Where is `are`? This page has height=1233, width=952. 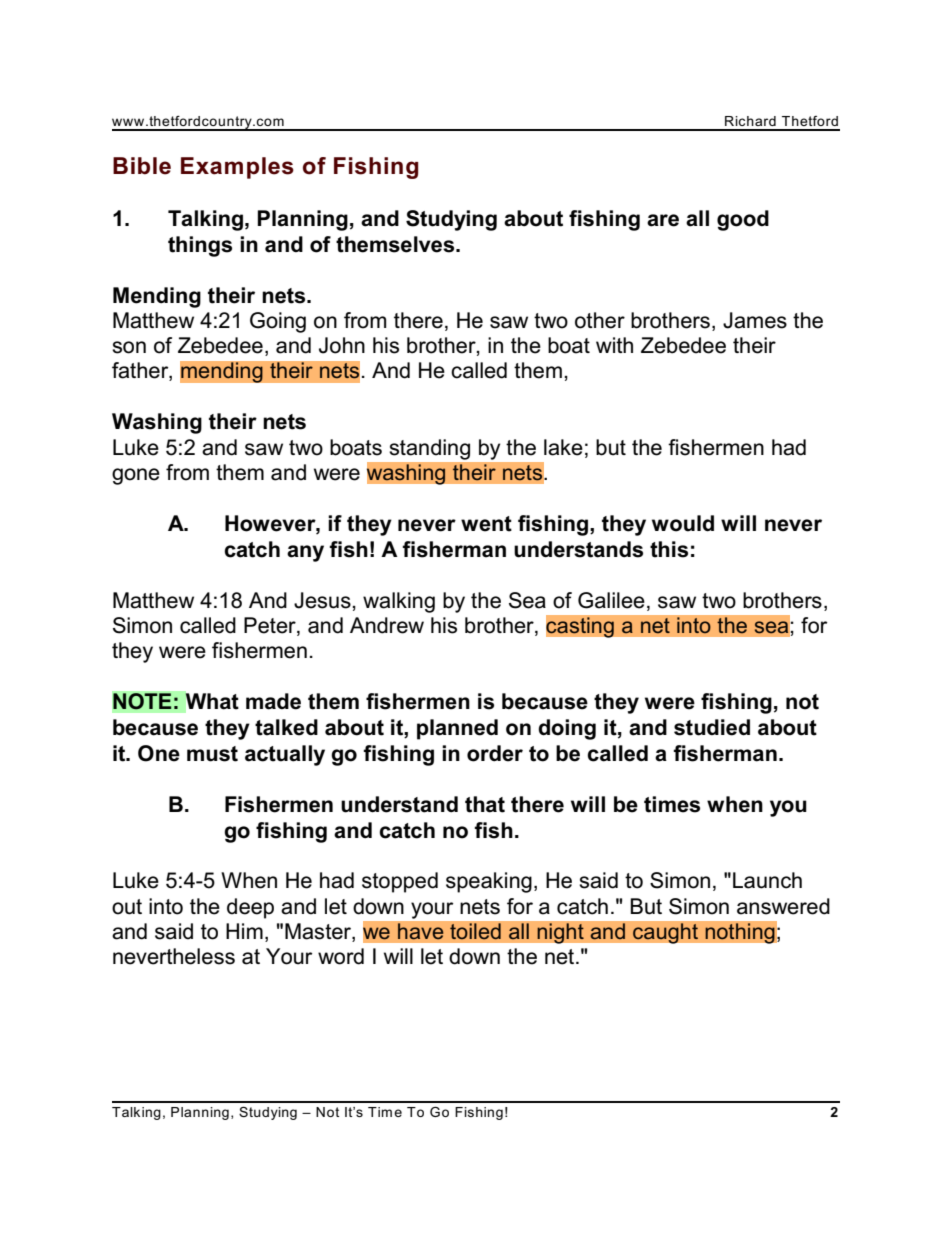 are is located at coordinates (663, 220).
